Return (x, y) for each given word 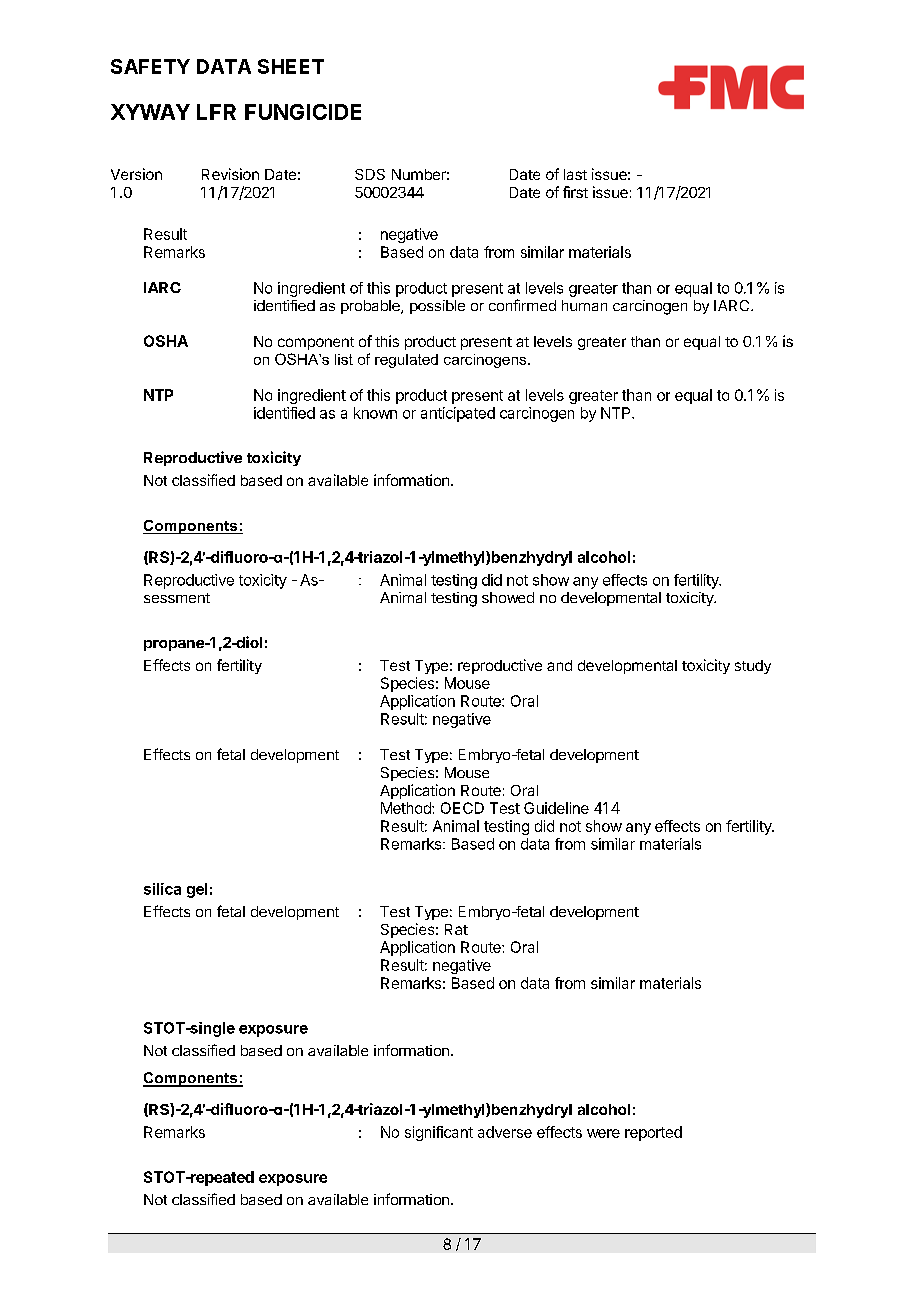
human (584, 305)
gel (197, 890)
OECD (462, 808)
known (375, 413)
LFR (216, 112)
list (344, 359)
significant (439, 1133)
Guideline (556, 808)
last (575, 174)
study (753, 667)
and (559, 665)
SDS (370, 174)
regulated (406, 361)
